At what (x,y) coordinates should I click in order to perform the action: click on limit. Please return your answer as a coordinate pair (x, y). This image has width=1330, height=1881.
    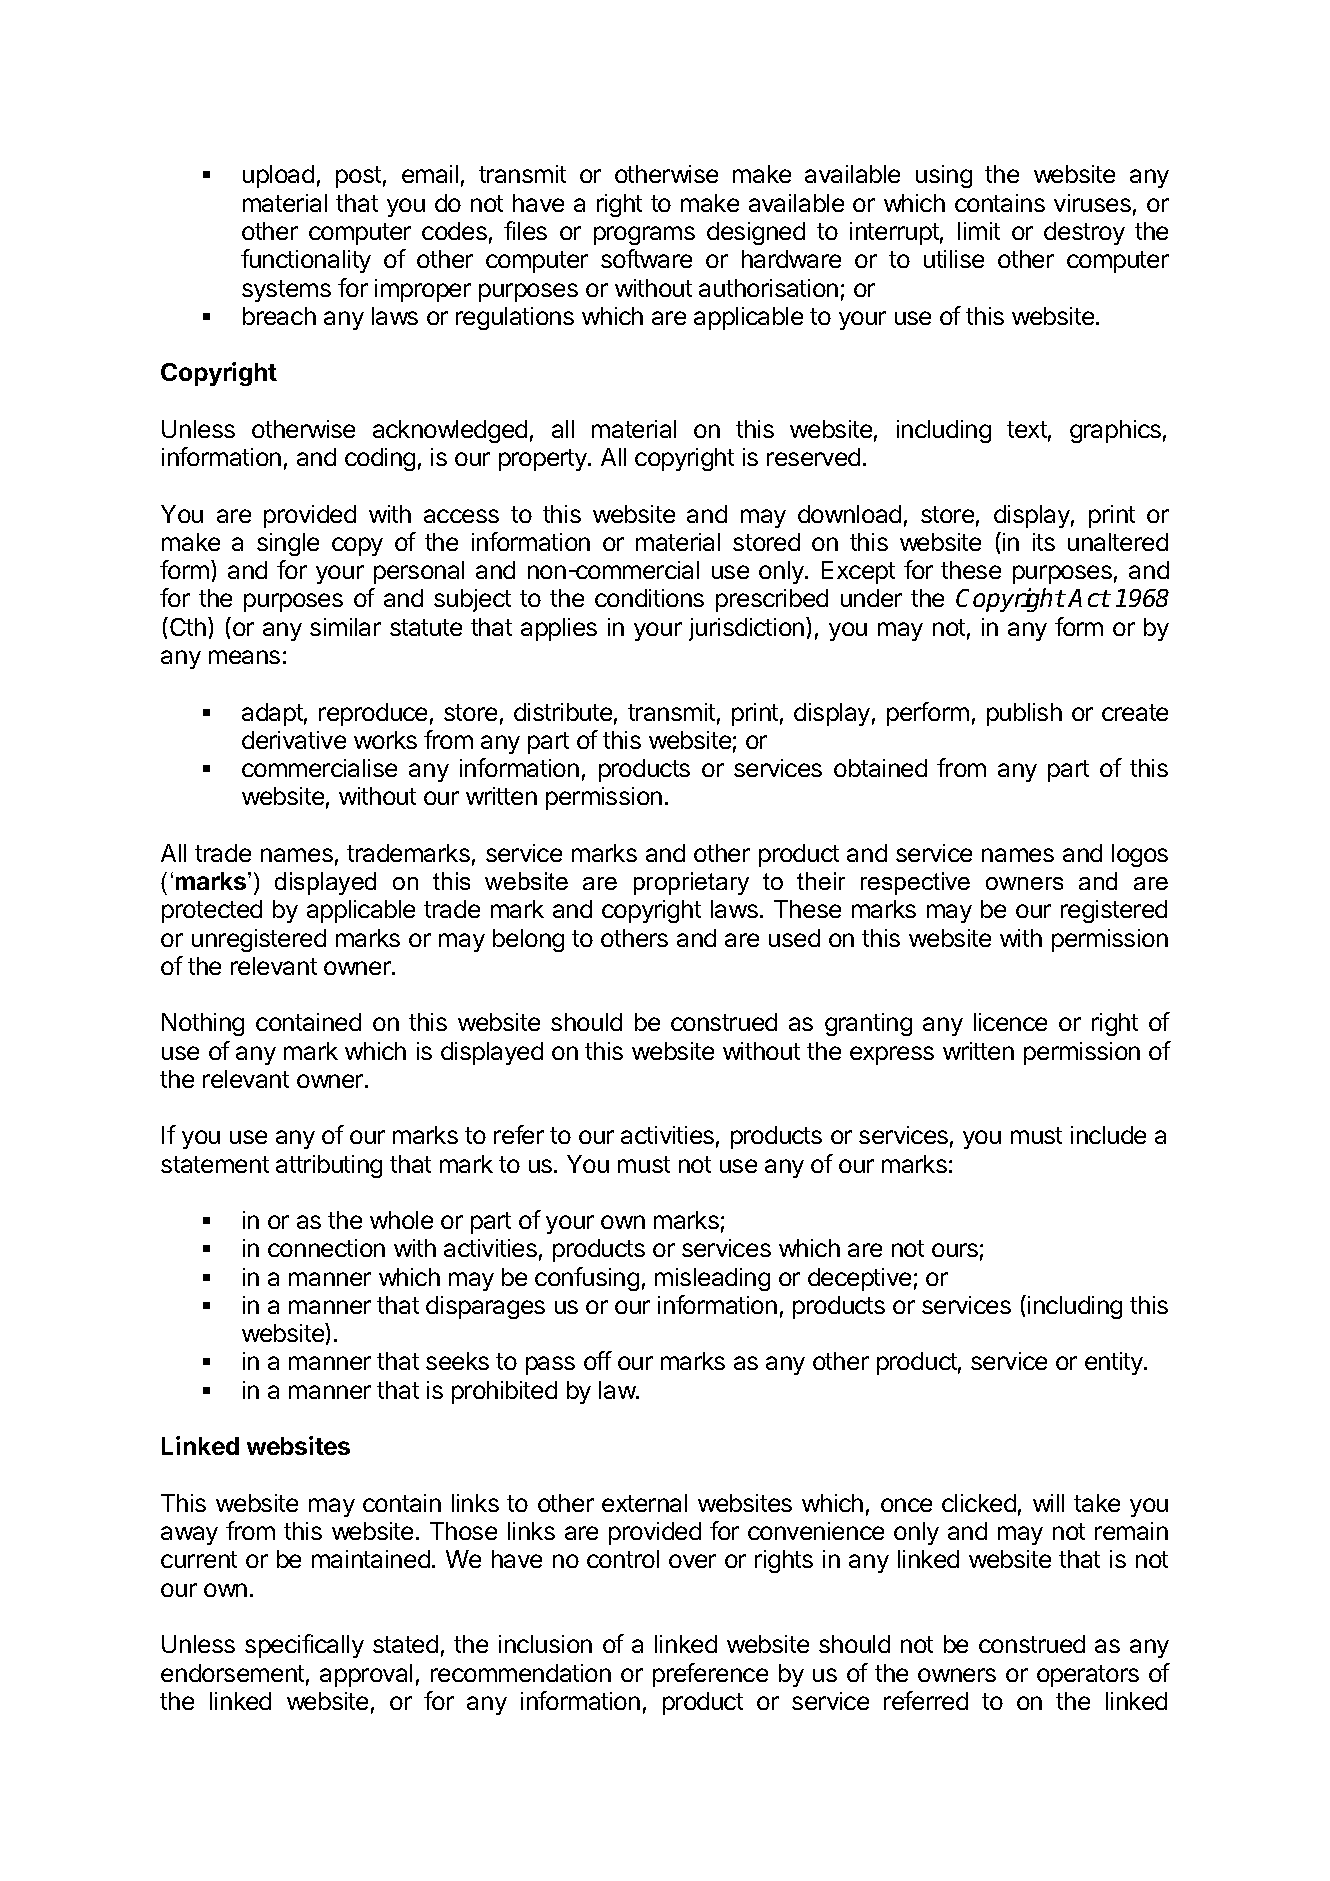
    Looking at the image, I should click on (979, 231).
